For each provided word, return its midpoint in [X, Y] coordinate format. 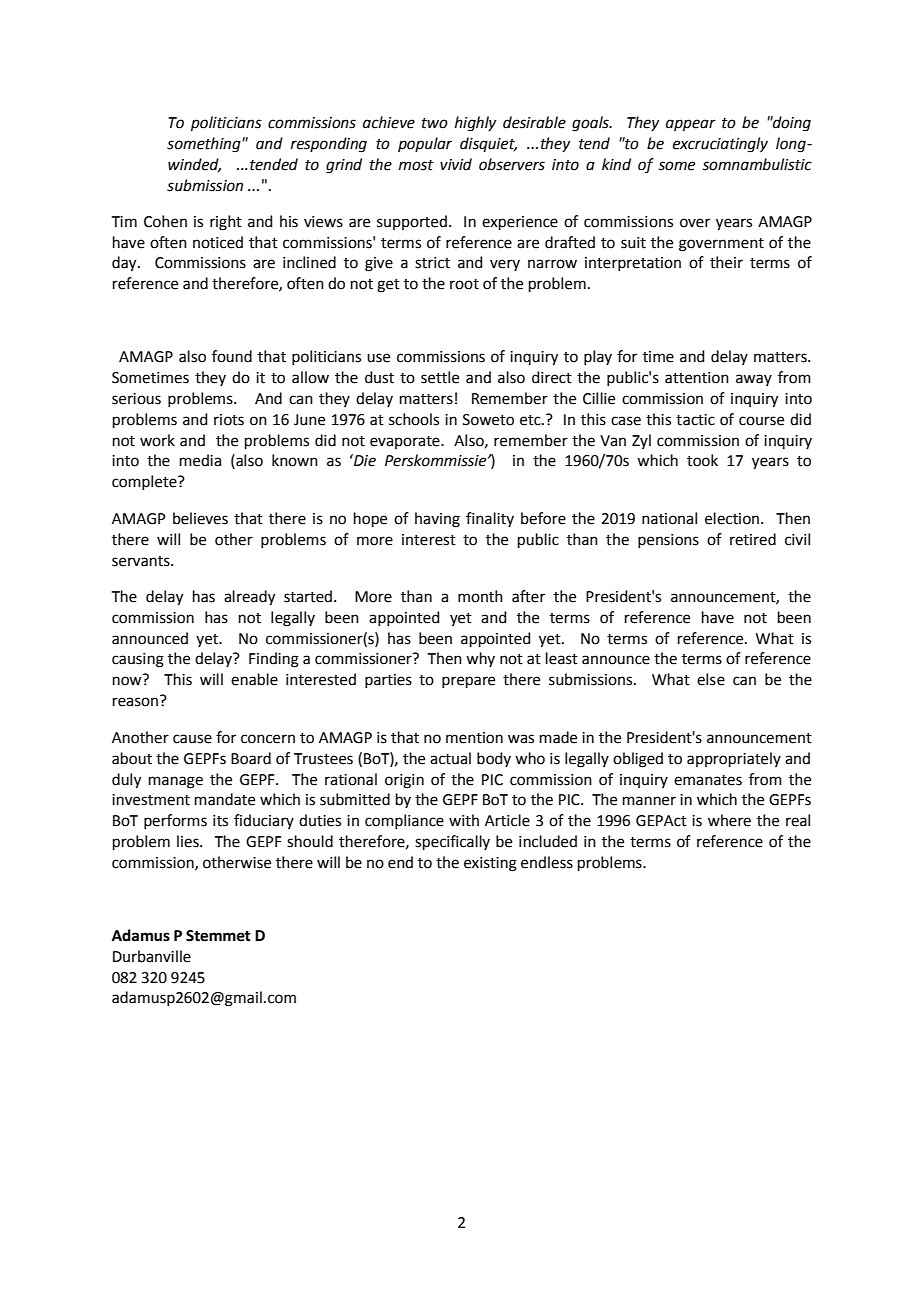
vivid [456, 164]
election [733, 518]
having [437, 520]
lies [189, 841]
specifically [452, 842]
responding [329, 145]
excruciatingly [720, 145]
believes [200, 518]
